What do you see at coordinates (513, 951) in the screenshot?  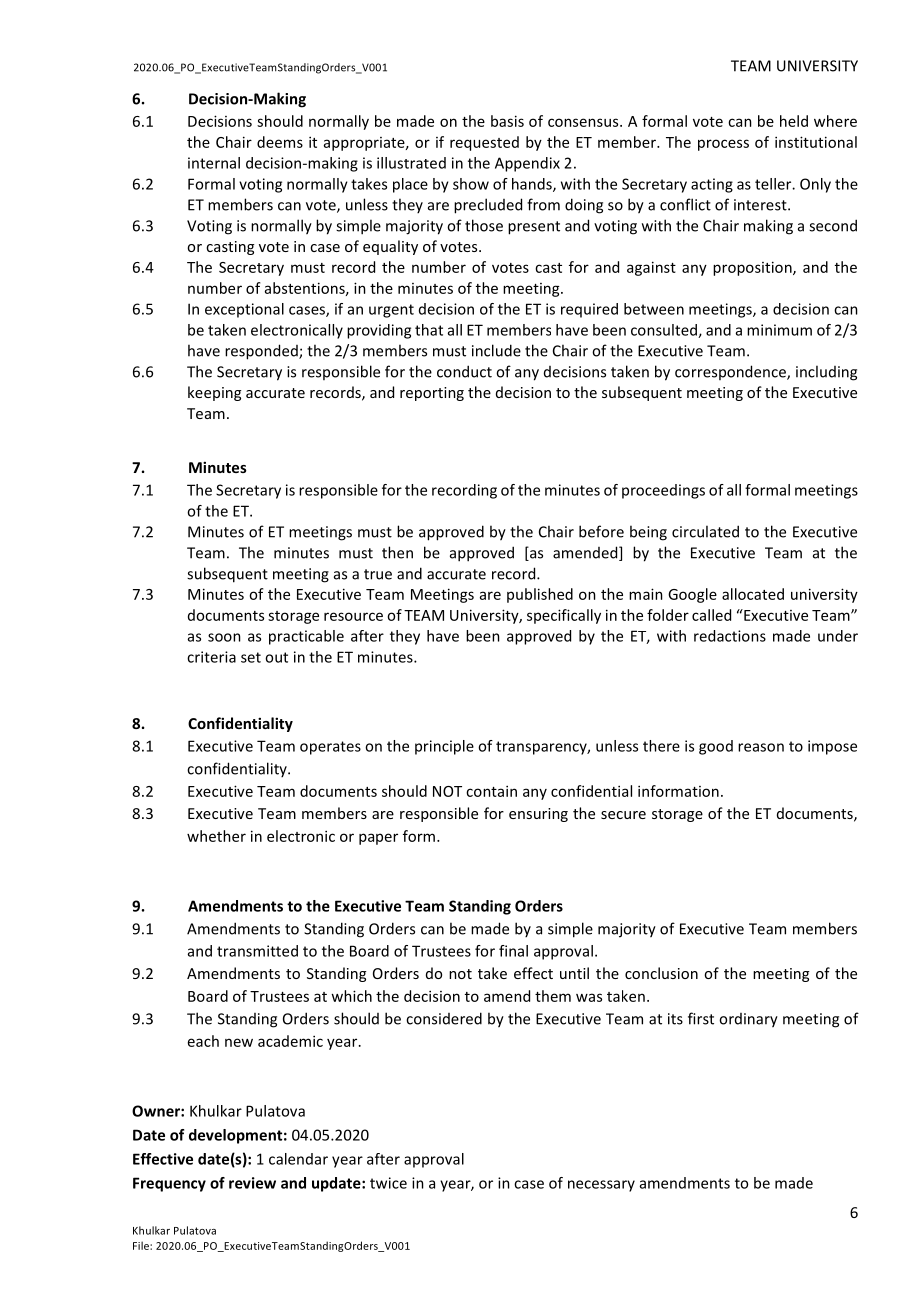 I see `final` at bounding box center [513, 951].
